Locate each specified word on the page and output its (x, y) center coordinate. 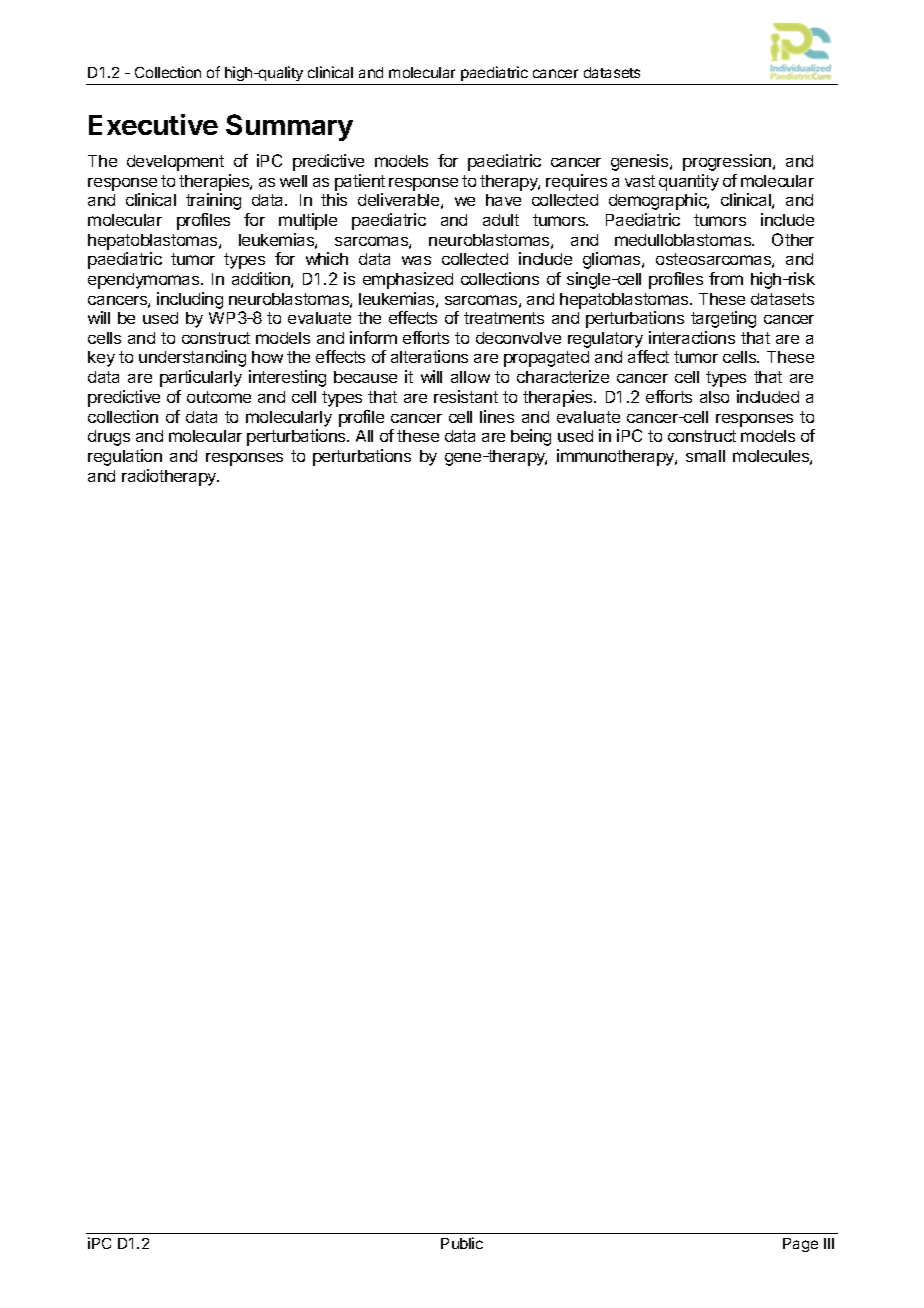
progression (727, 162)
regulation (125, 457)
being (531, 437)
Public (462, 1243)
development (175, 163)
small (705, 456)
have (503, 200)
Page (800, 1245)
